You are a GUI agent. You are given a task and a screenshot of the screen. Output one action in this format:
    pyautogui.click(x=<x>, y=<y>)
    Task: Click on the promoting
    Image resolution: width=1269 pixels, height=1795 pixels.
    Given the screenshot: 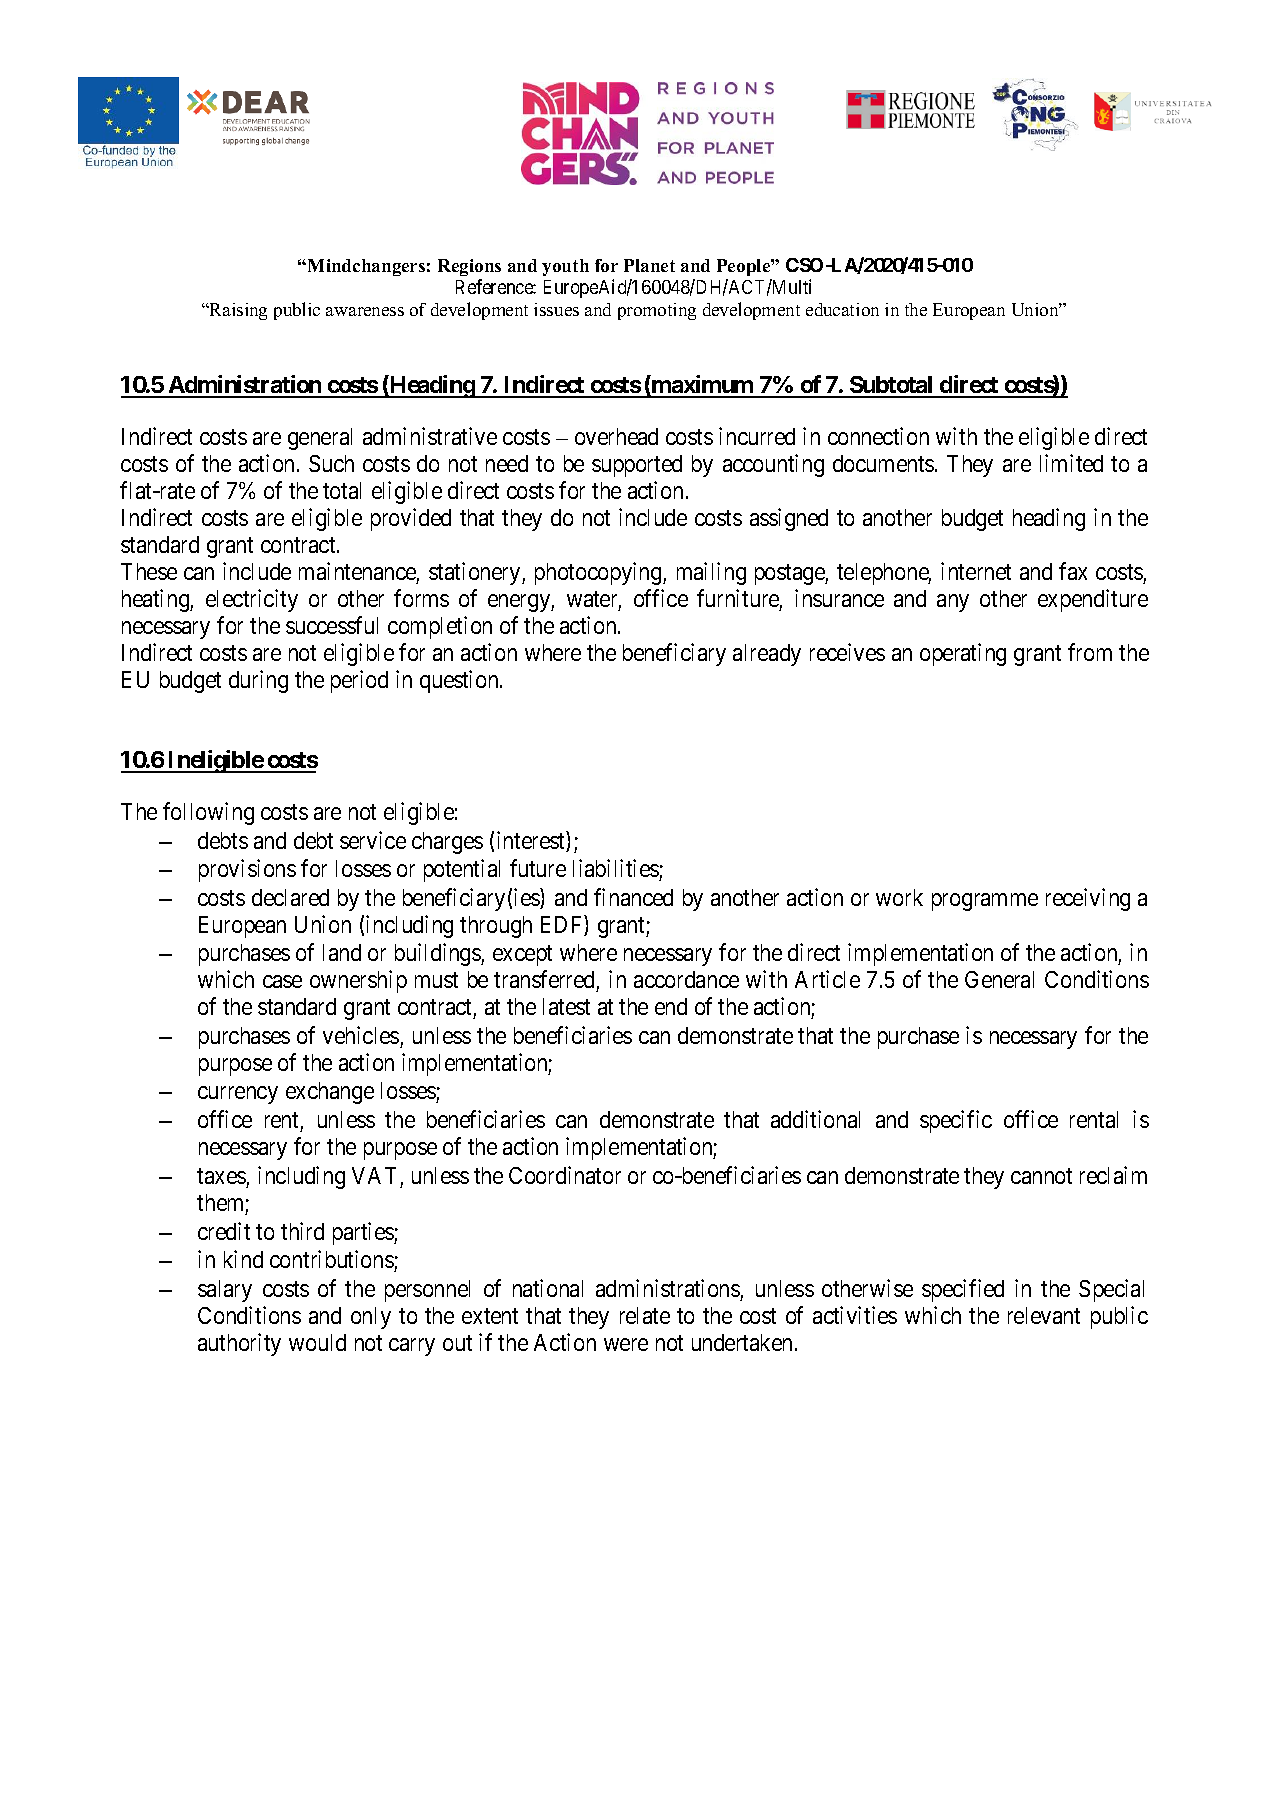 What is the action you would take?
    pyautogui.click(x=657, y=311)
